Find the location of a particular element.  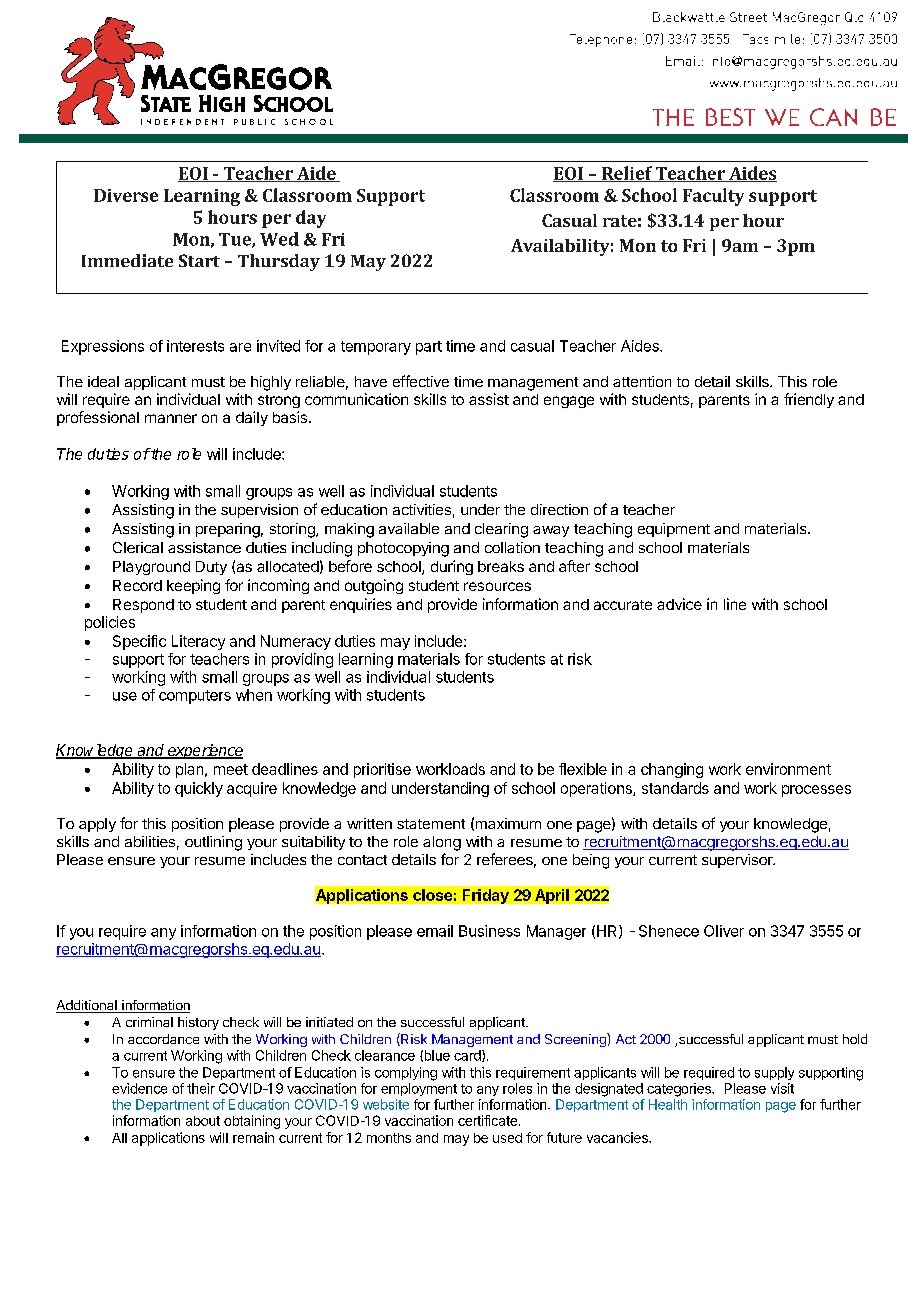

equipment is located at coordinates (674, 530).
